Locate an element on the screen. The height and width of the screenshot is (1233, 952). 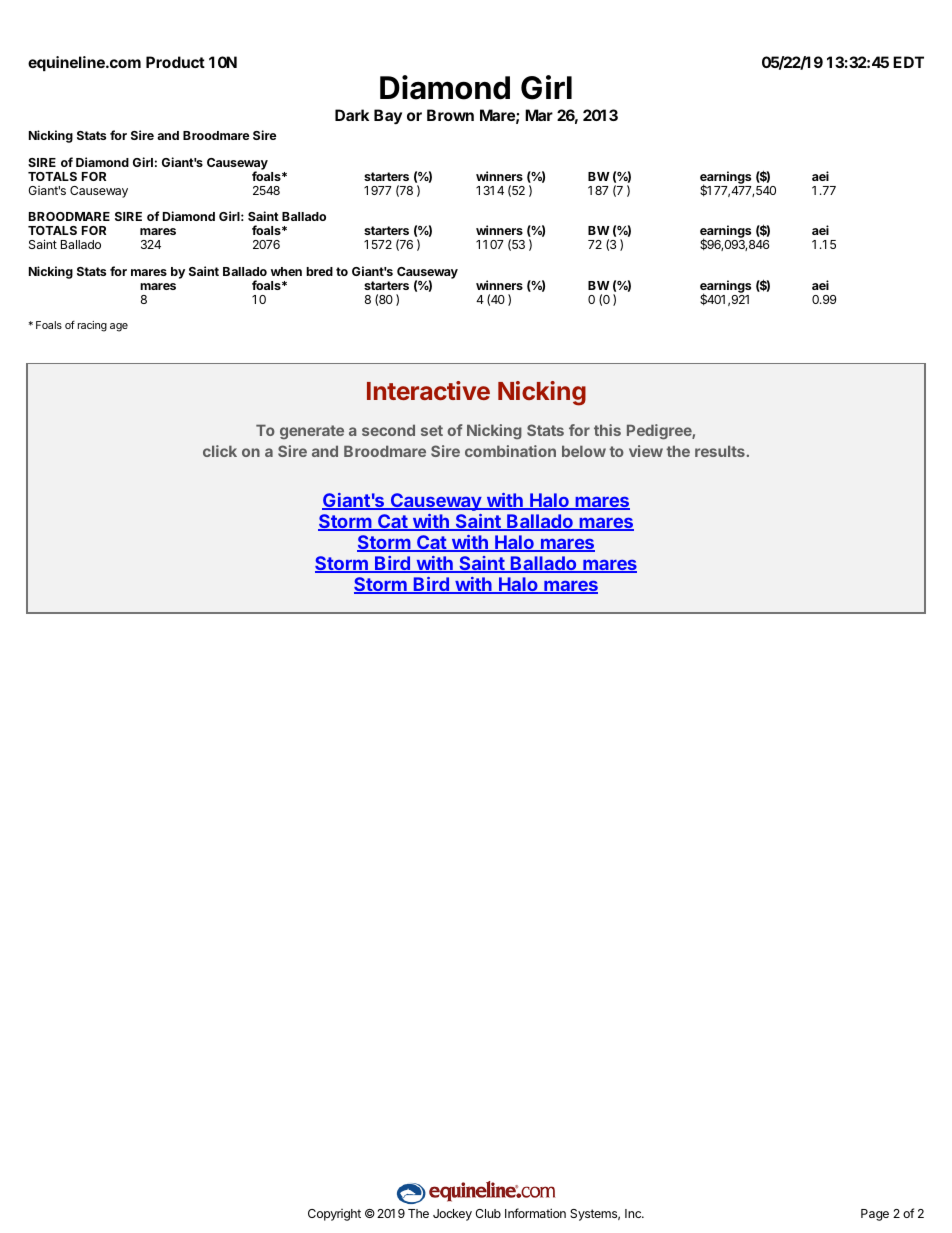
combination is located at coordinates (510, 451).
